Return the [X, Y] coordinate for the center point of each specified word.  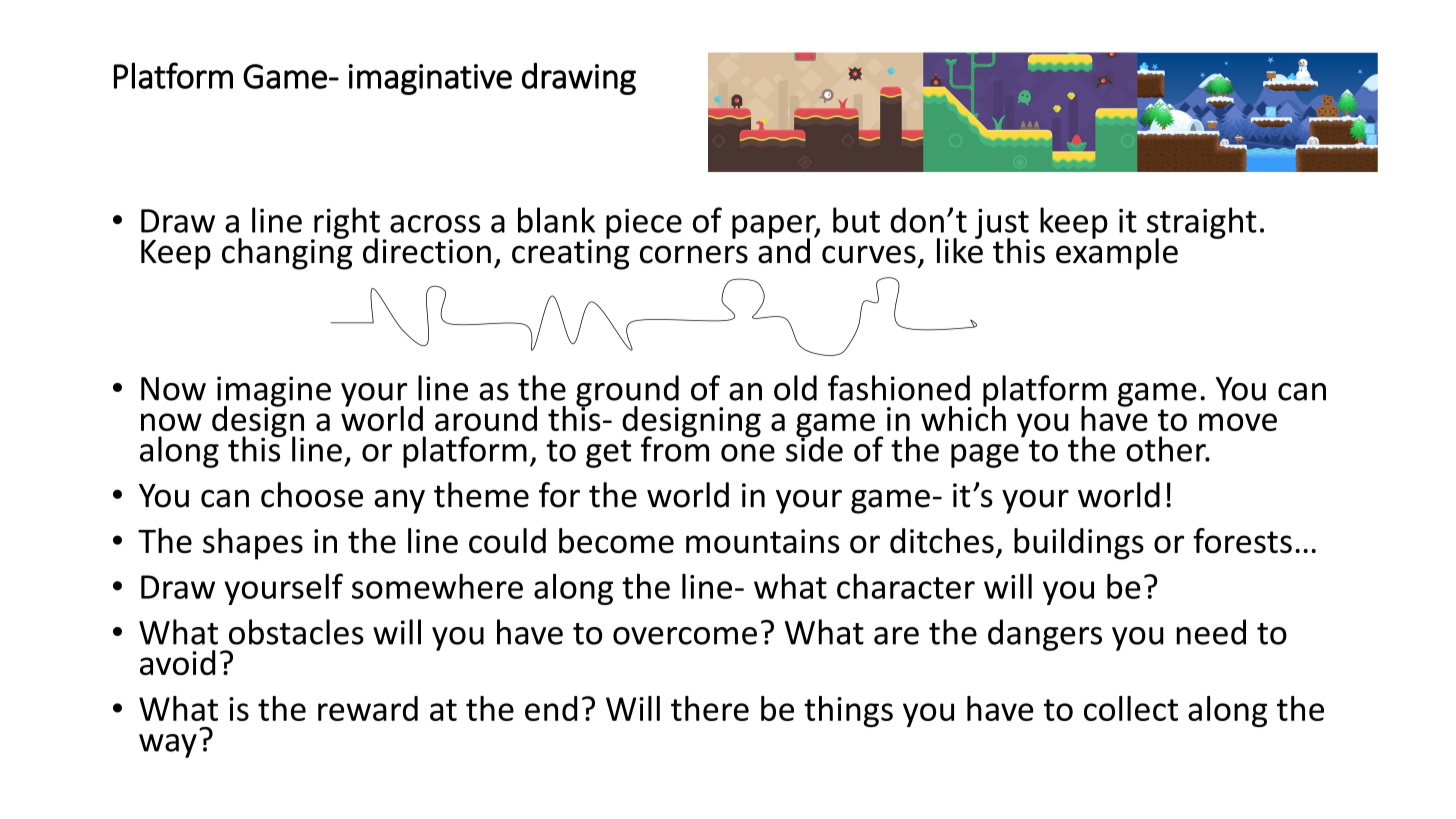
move [1238, 422]
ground [627, 392]
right [346, 224]
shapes [253, 544]
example [1117, 253]
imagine [274, 392]
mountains [763, 541]
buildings [1079, 544]
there [710, 708]
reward [368, 708]
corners [694, 254]
